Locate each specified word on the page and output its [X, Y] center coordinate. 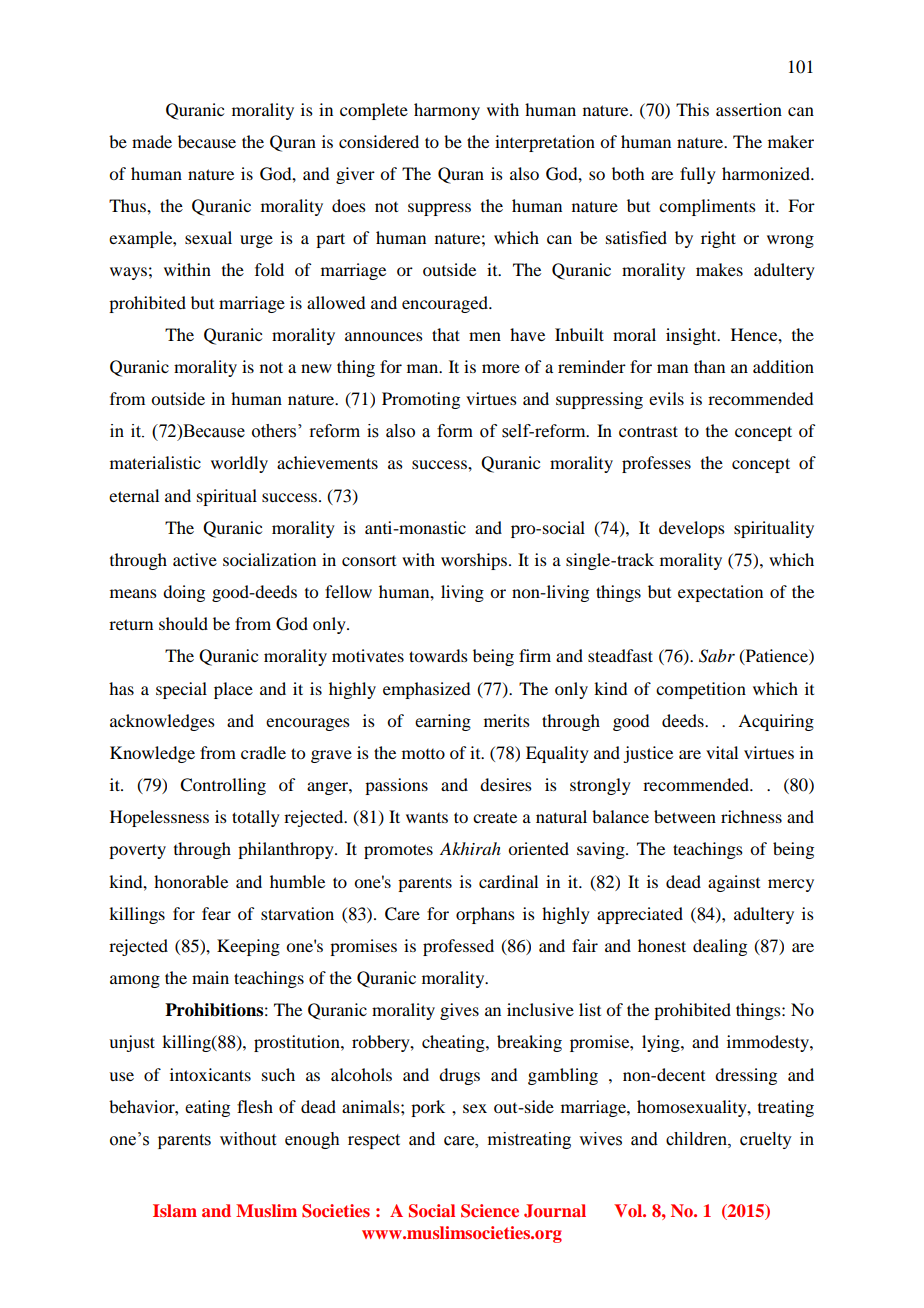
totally [256, 818]
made [152, 141]
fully [698, 175]
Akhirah [470, 848]
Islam [175, 1210]
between [685, 816]
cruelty [766, 1140]
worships [475, 561]
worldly [239, 464]
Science [490, 1211]
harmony [447, 111]
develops [692, 529]
